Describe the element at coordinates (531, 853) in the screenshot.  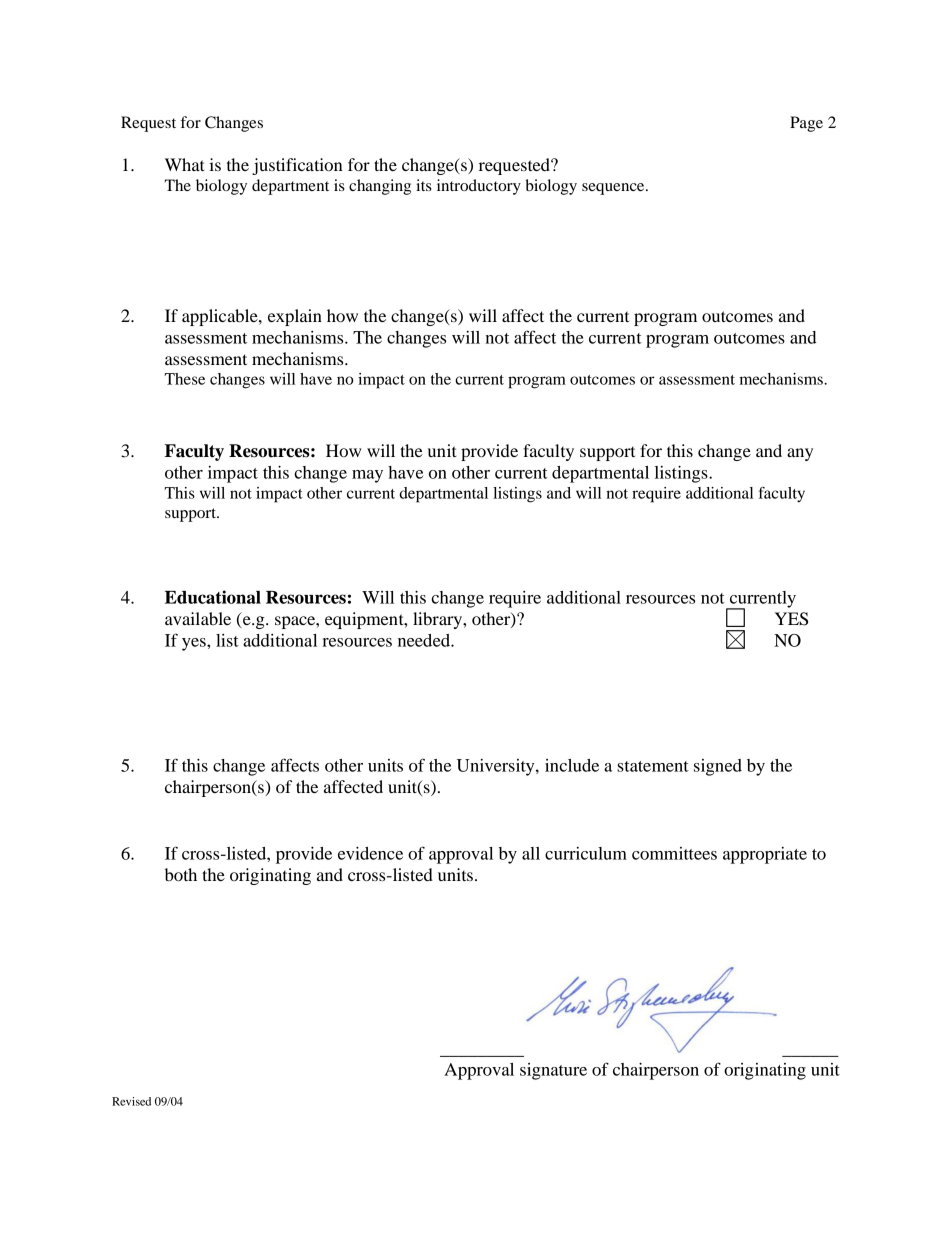
I see `all` at that location.
